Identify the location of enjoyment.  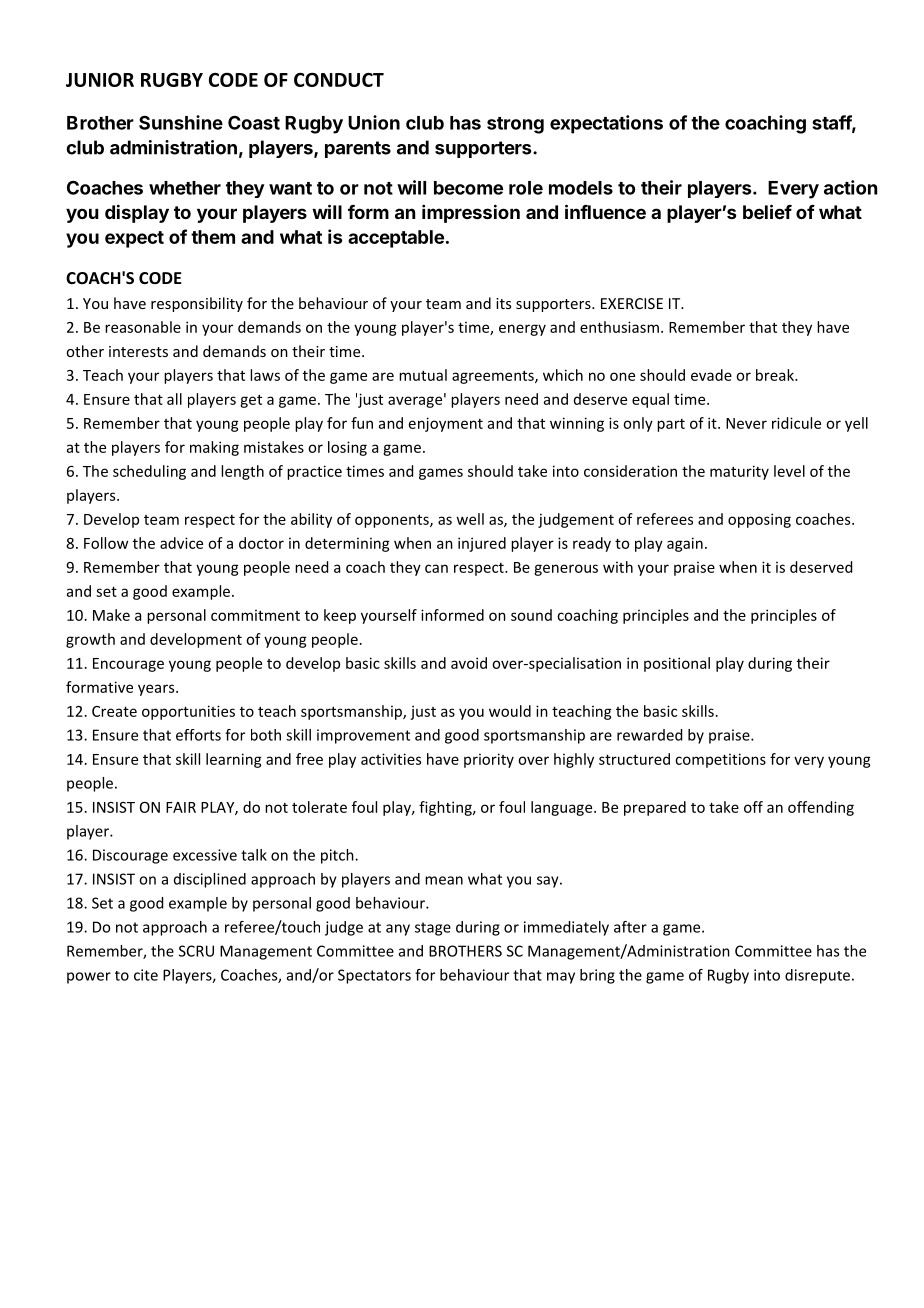
(446, 424).
